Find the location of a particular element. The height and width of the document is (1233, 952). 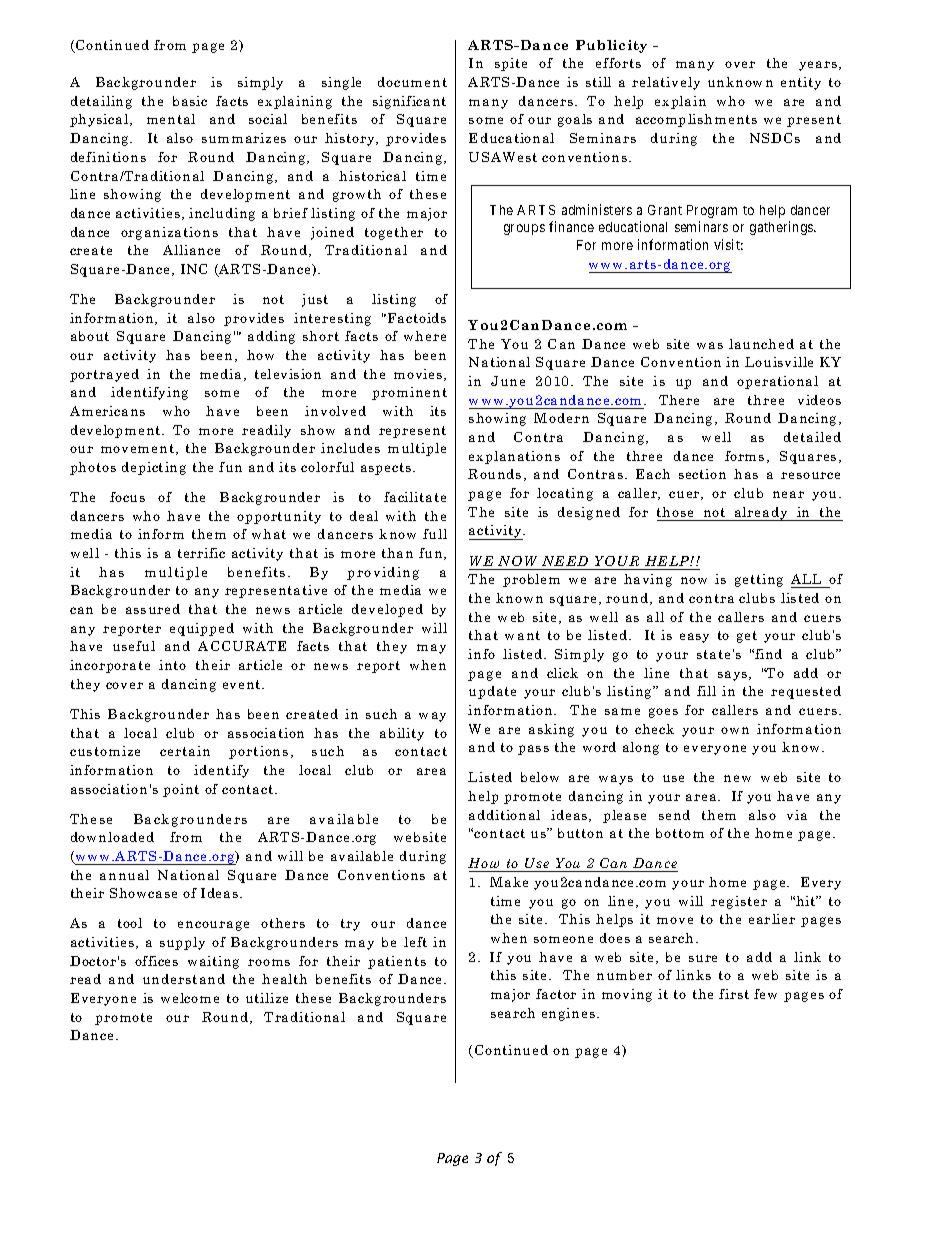

into is located at coordinates (172, 665).
